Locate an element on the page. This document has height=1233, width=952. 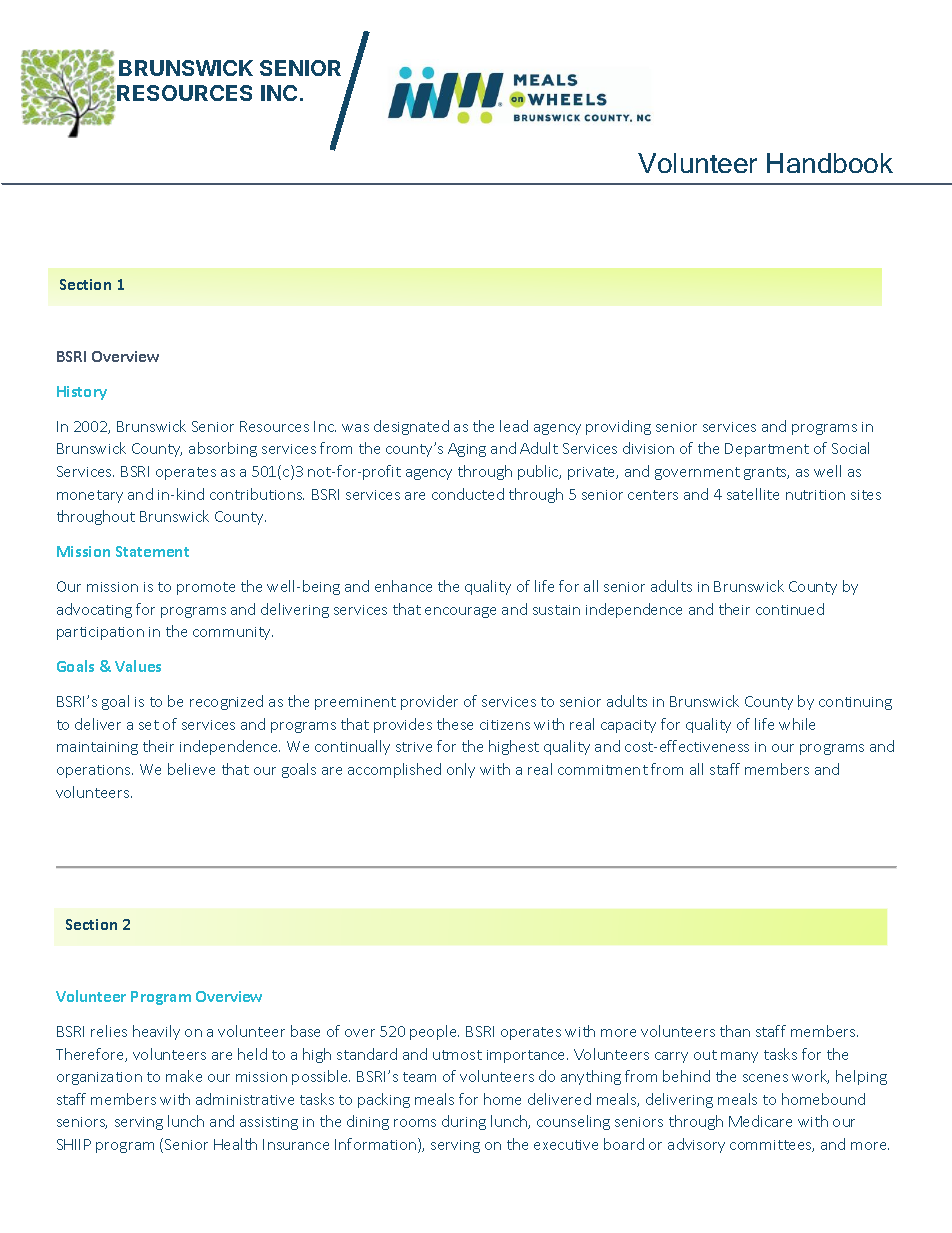
encourage is located at coordinates (460, 612).
